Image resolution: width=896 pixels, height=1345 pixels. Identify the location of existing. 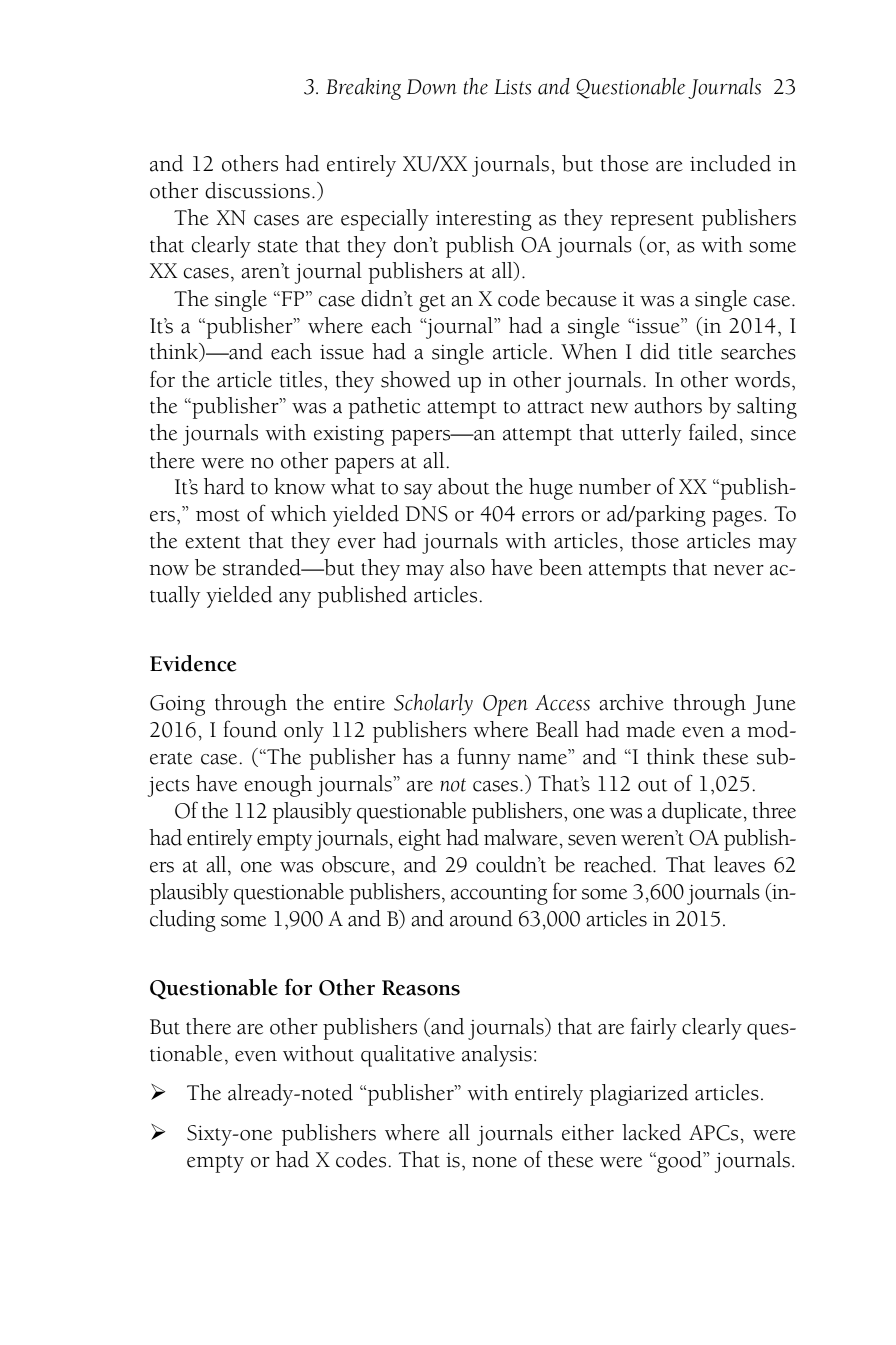
(349, 436).
